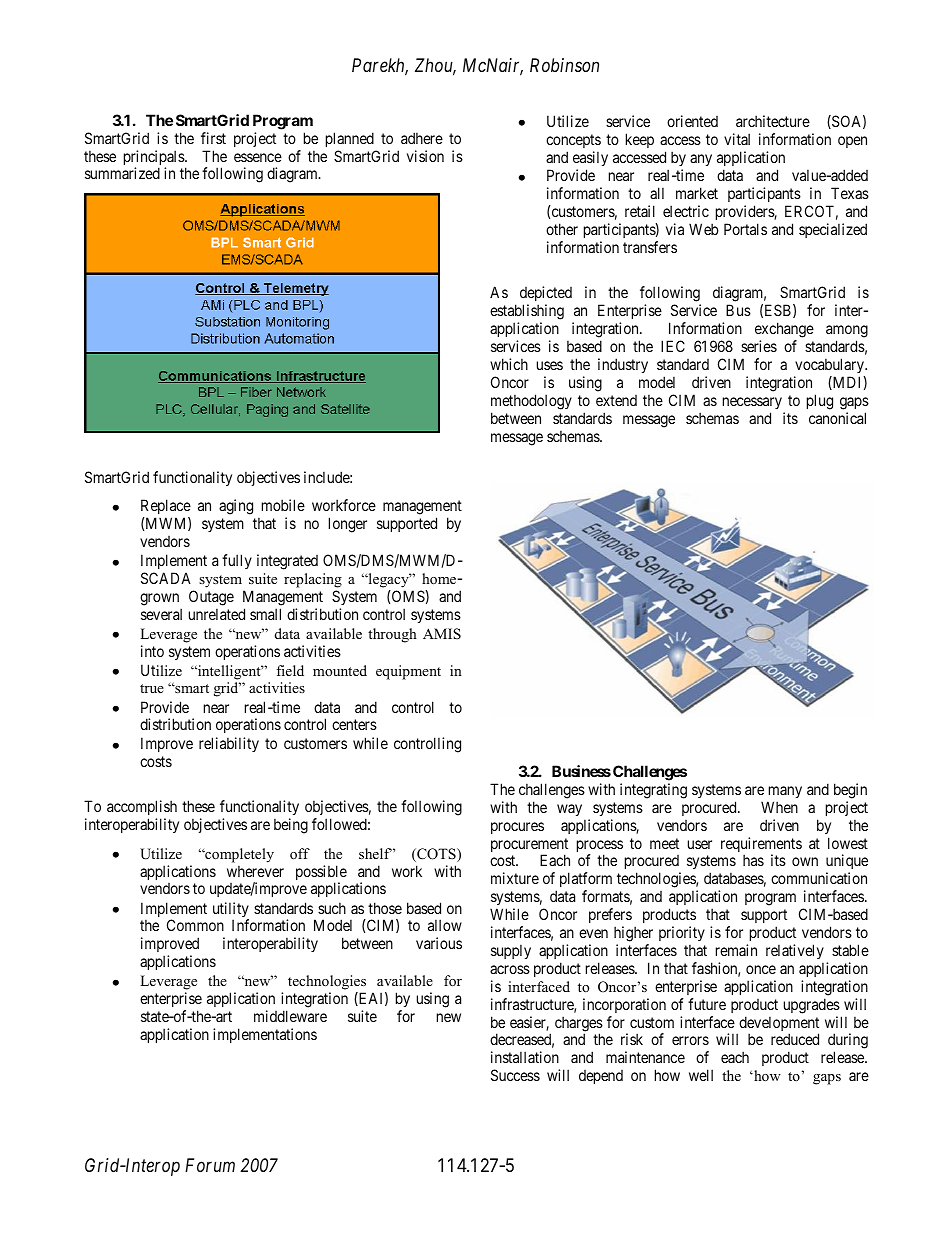 This screenshot has height=1233, width=952. I want to click on Success, so click(515, 1075).
